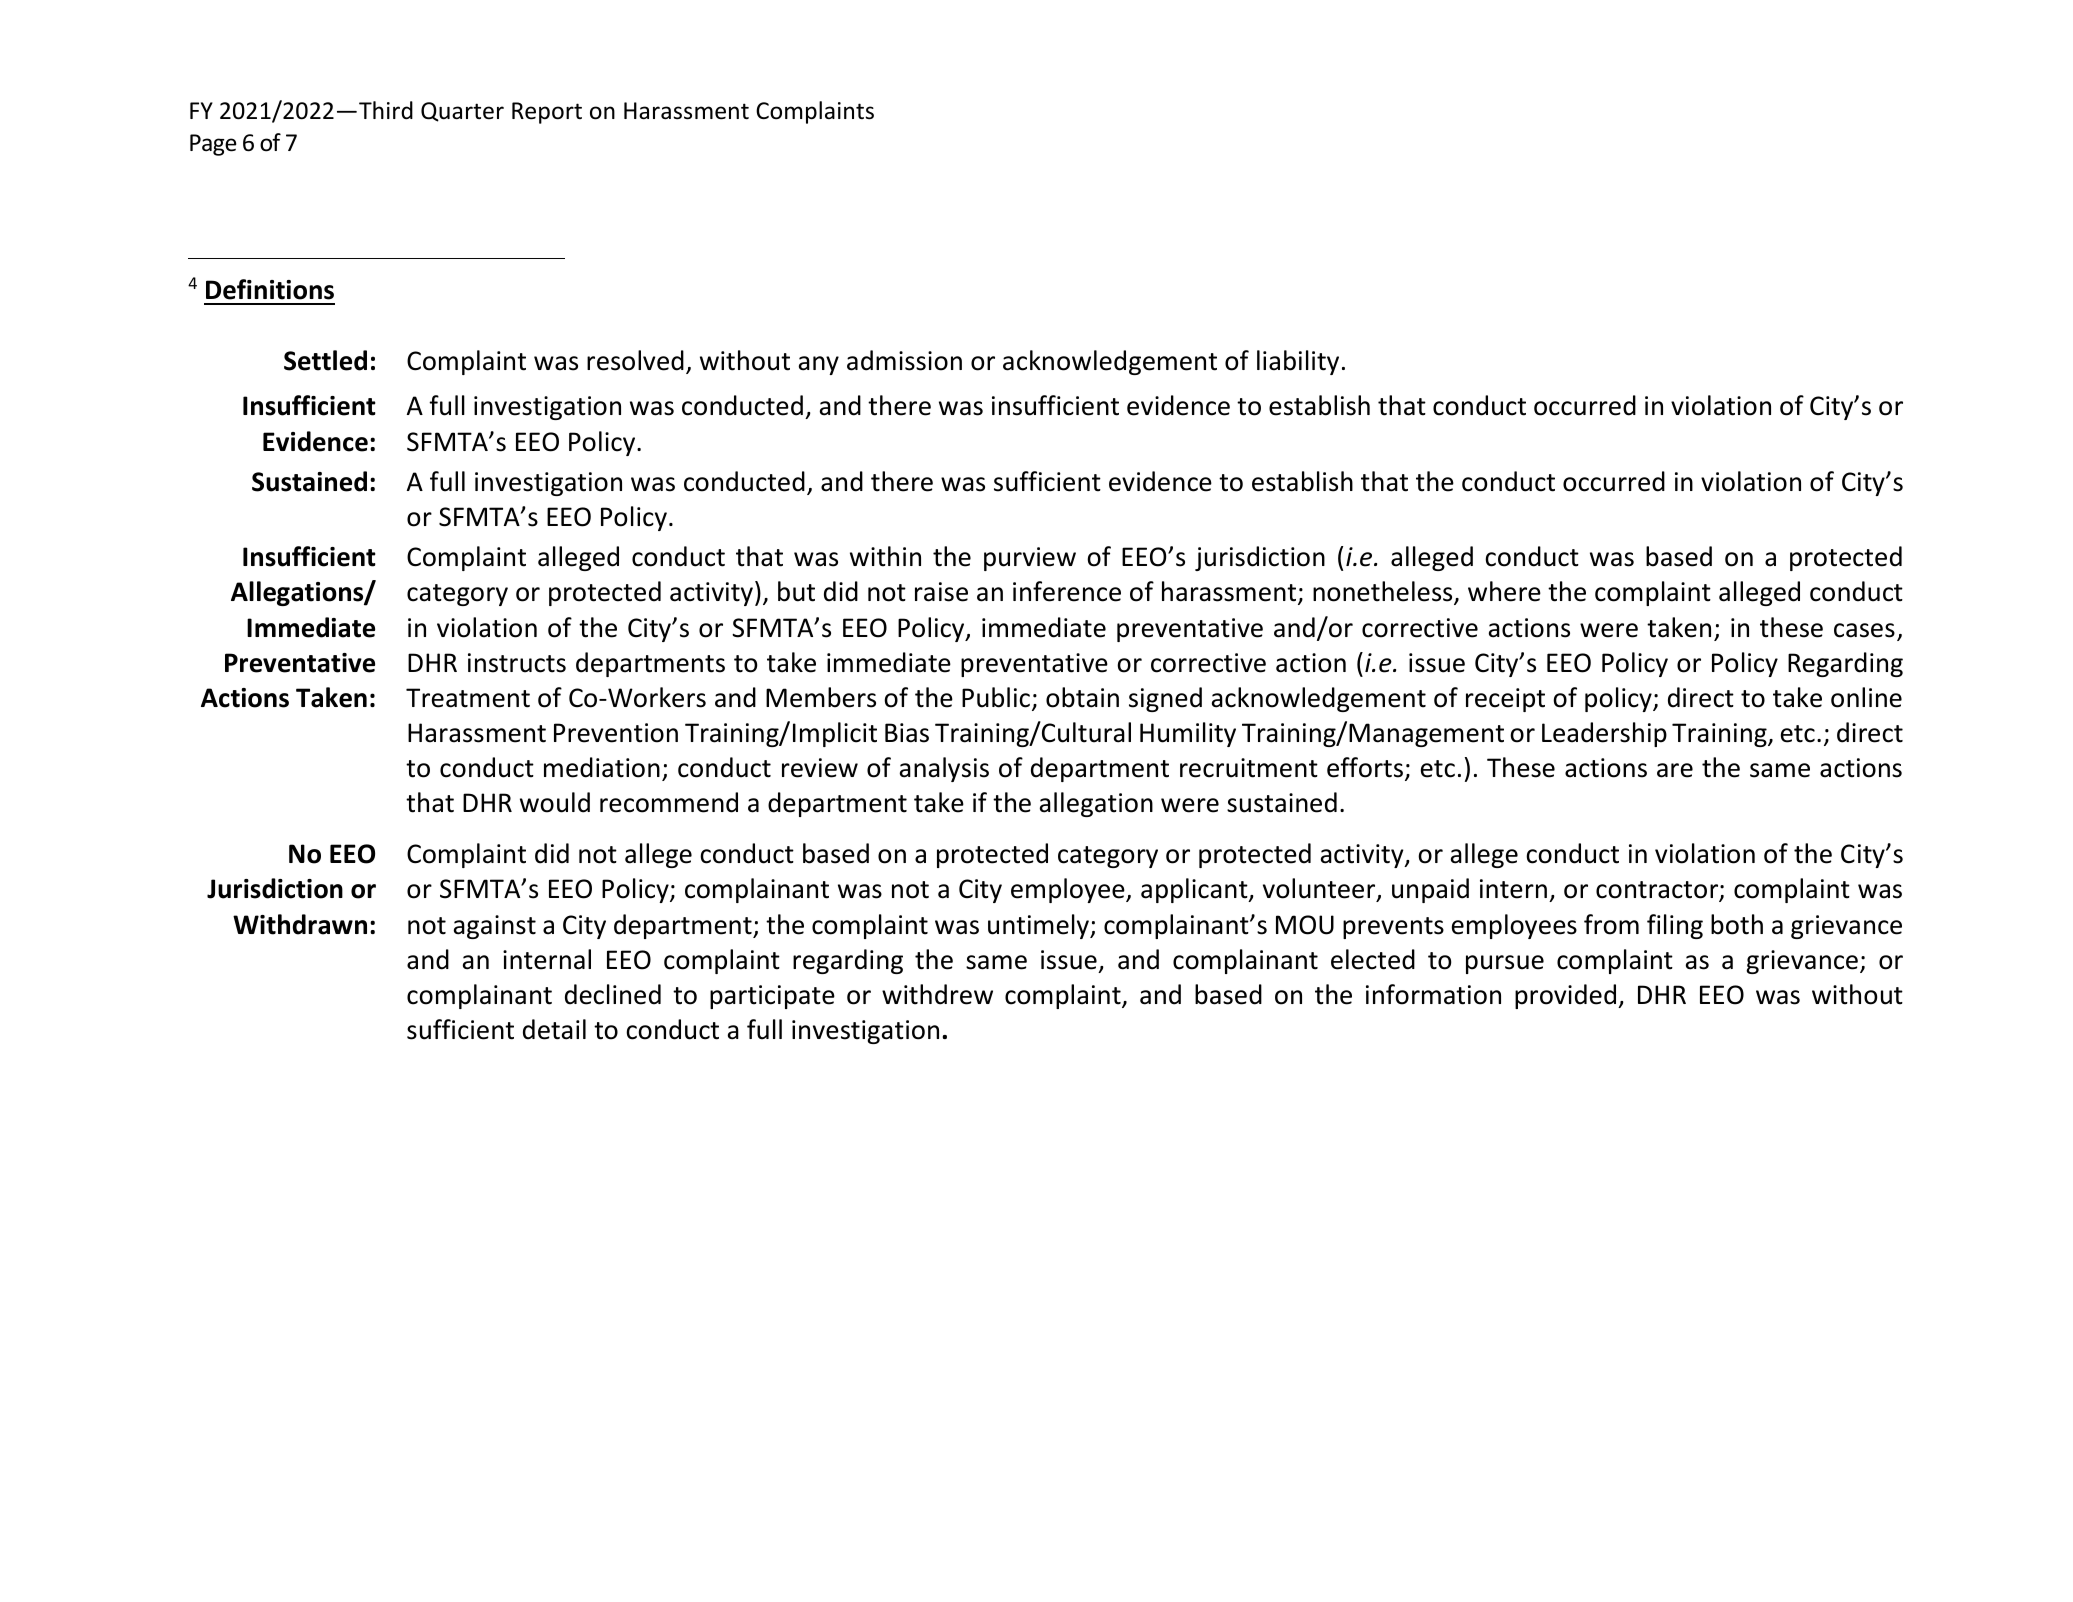  I want to click on where, so click(1504, 591).
